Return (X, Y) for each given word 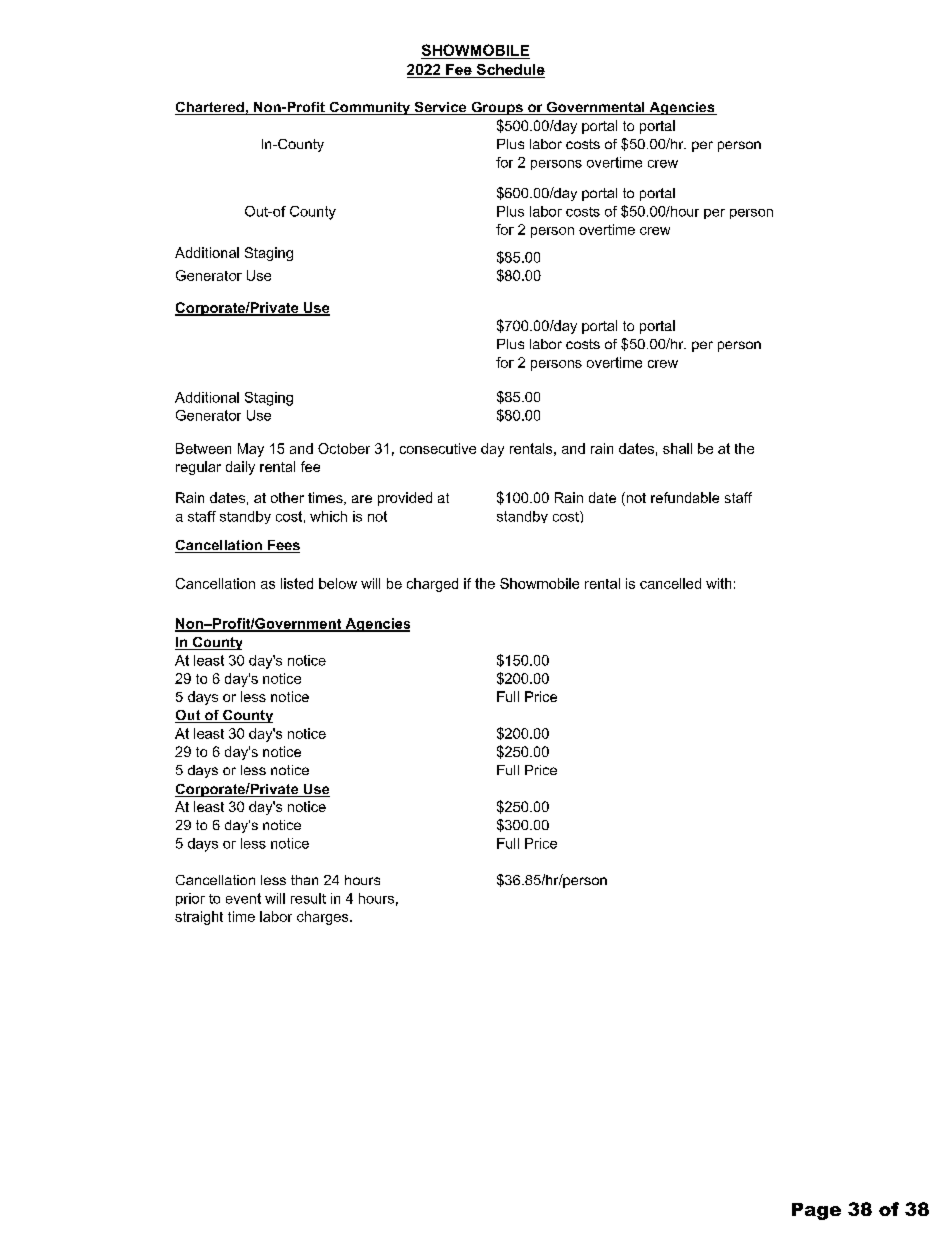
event (243, 898)
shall (677, 448)
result (308, 898)
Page (816, 1211)
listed (297, 583)
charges (324, 918)
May (251, 450)
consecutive (438, 448)
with (718, 583)
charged (432, 585)
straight (199, 918)
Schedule (509, 71)
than (304, 880)
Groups (497, 108)
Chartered (210, 108)
